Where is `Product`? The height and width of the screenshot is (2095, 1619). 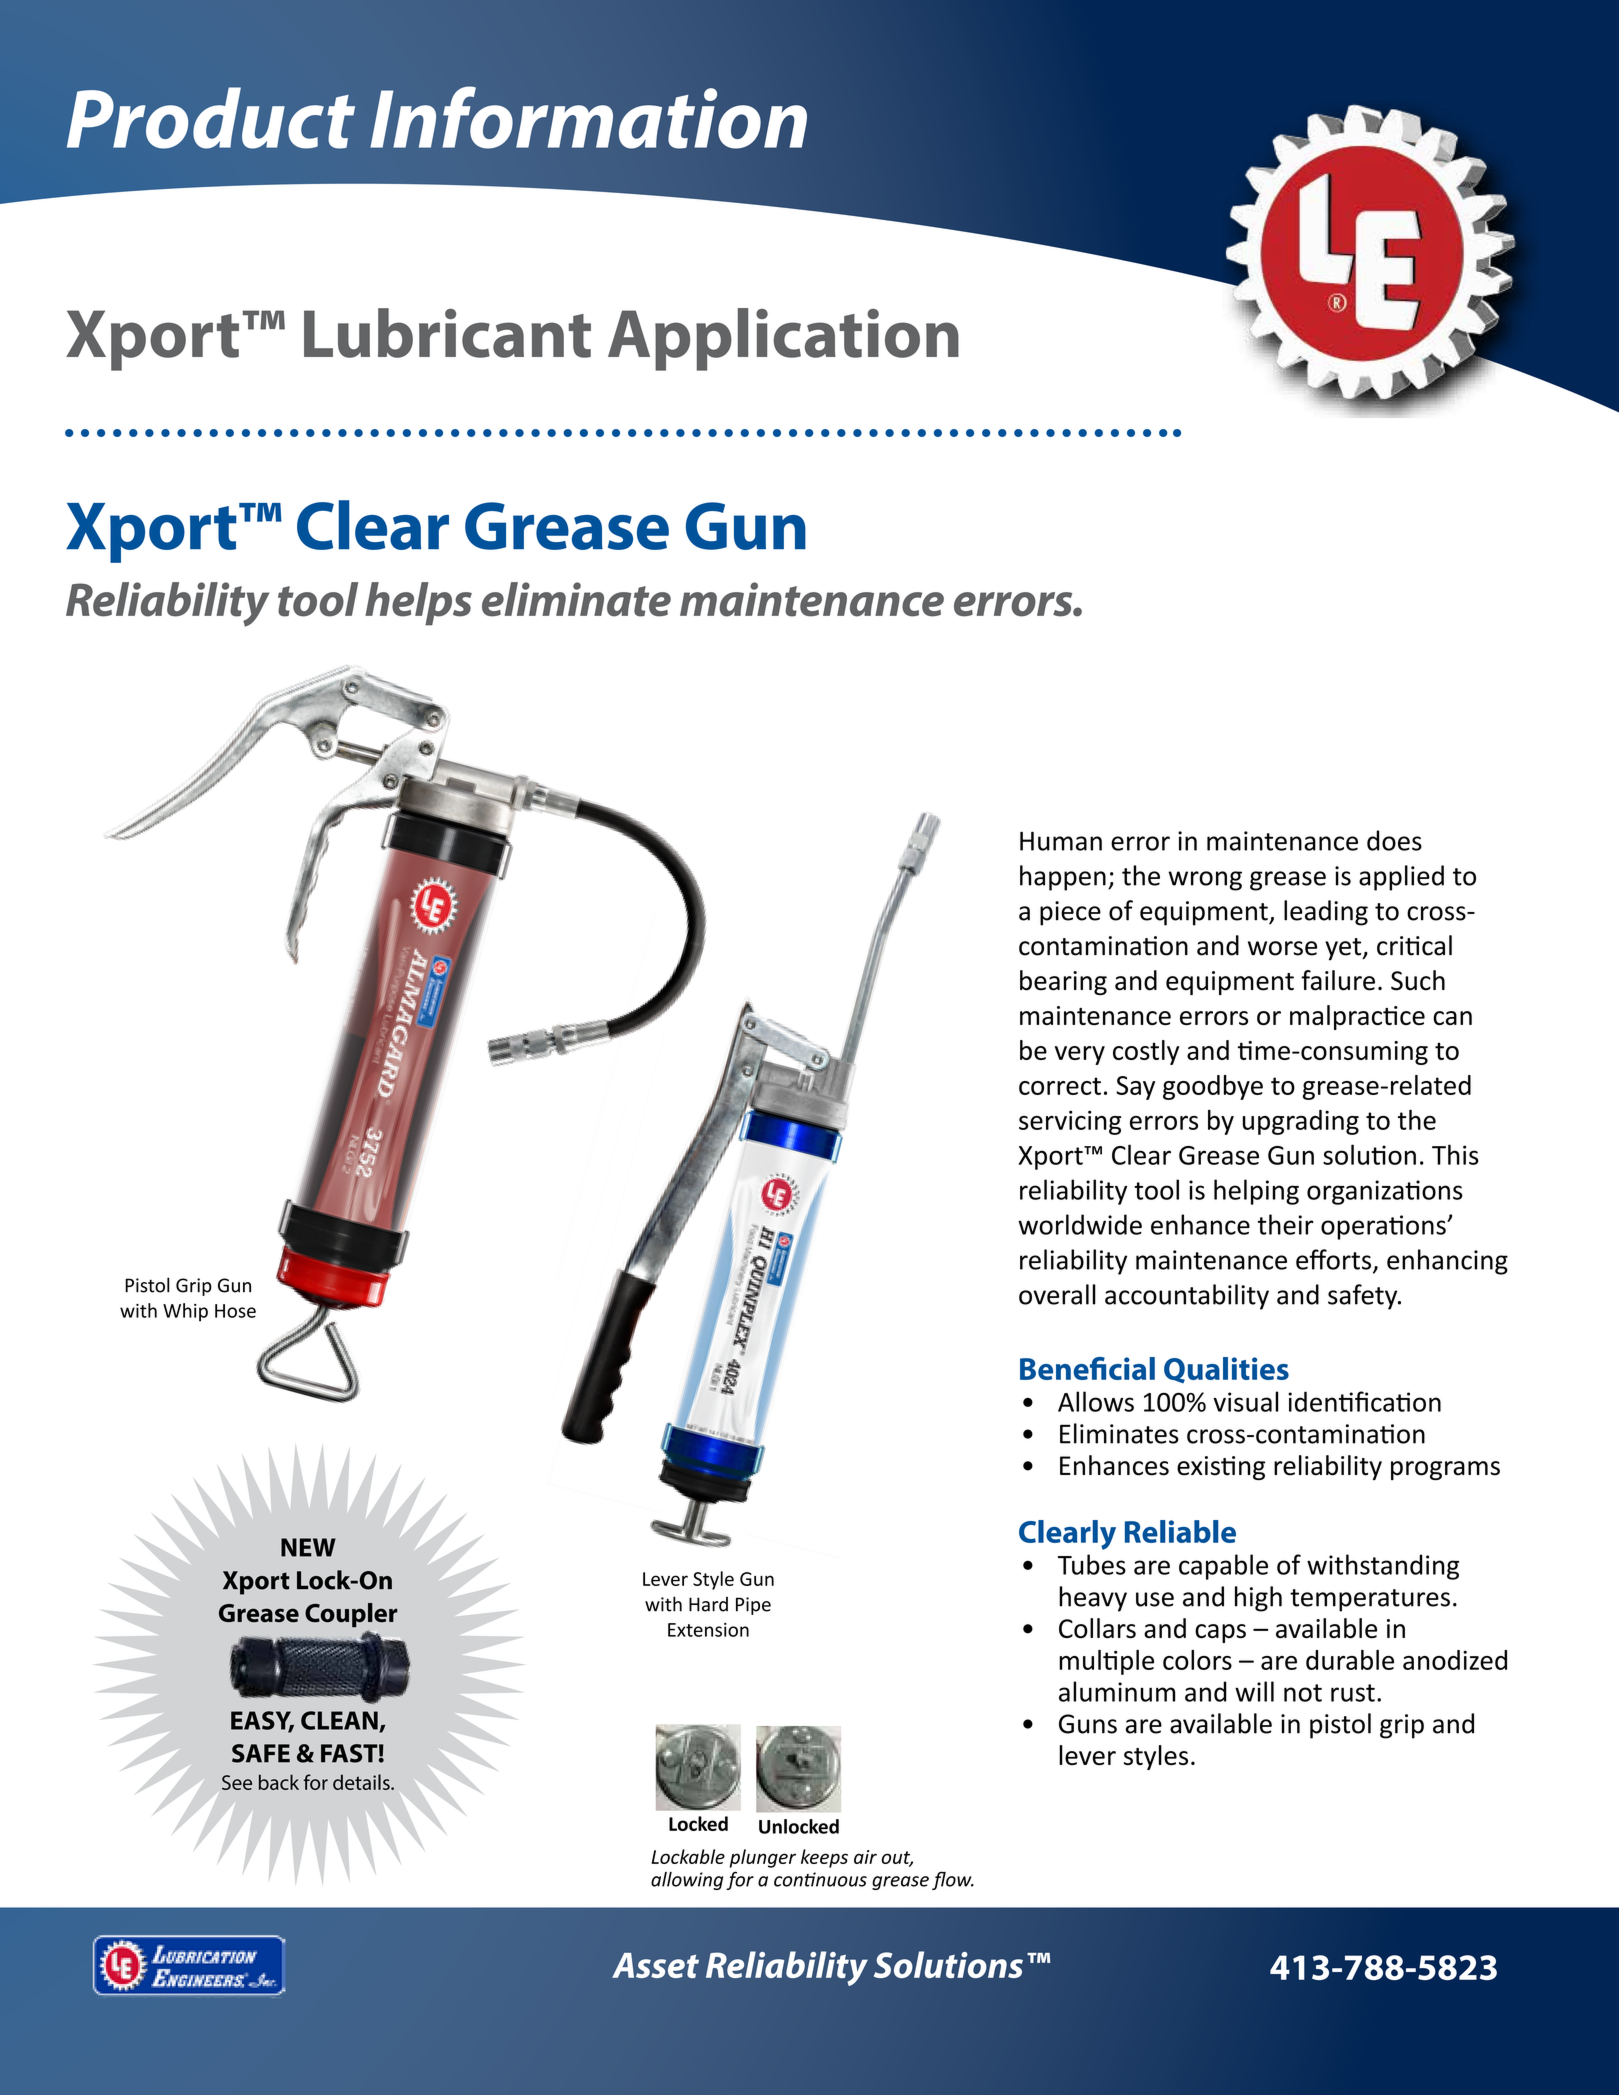
Product is located at coordinates (211, 118).
